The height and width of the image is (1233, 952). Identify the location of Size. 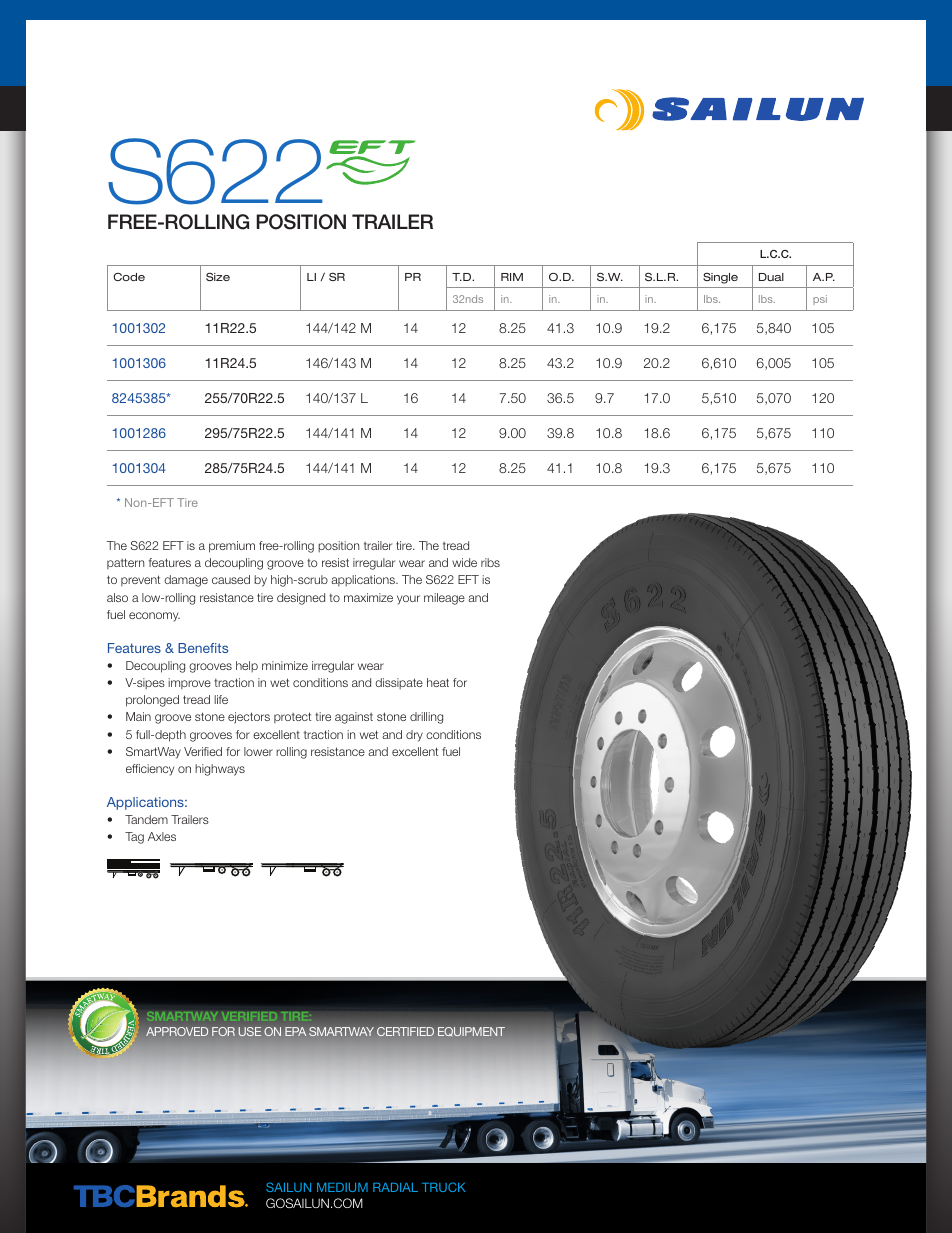
(218, 277).
